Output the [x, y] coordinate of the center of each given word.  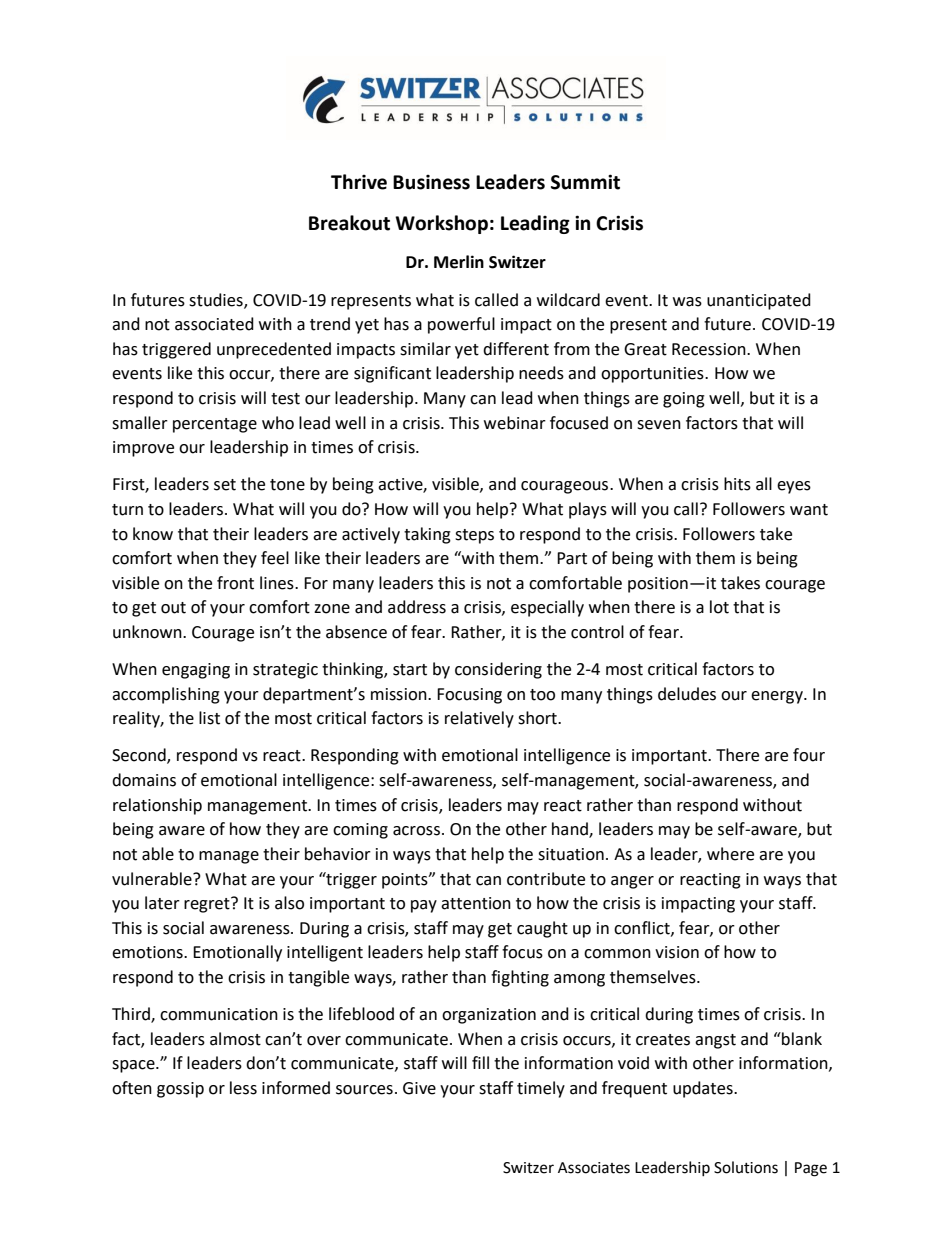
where [730, 854]
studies [217, 300]
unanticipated [759, 301]
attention [476, 903]
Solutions [746, 1167]
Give [419, 1088]
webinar [515, 423]
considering [498, 670]
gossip [180, 1090]
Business [431, 182]
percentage [215, 425]
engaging [196, 671]
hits [737, 484]
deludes [687, 694]
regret [208, 905]
